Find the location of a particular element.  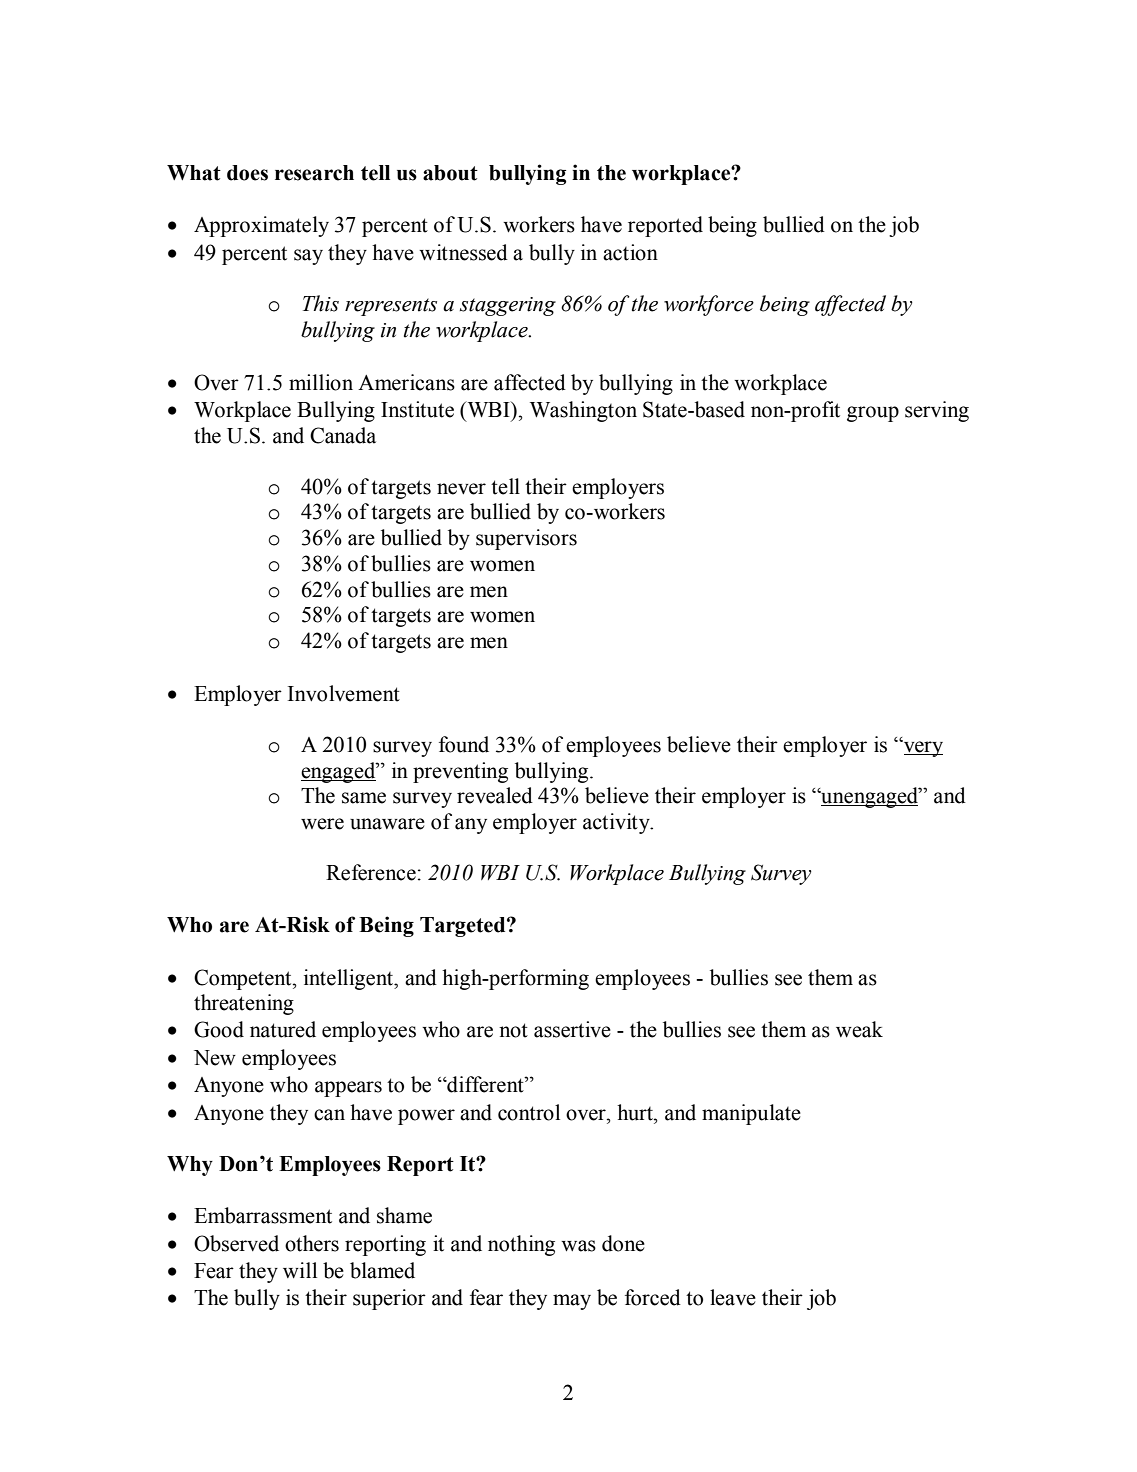

workforce is located at coordinates (709, 305).
